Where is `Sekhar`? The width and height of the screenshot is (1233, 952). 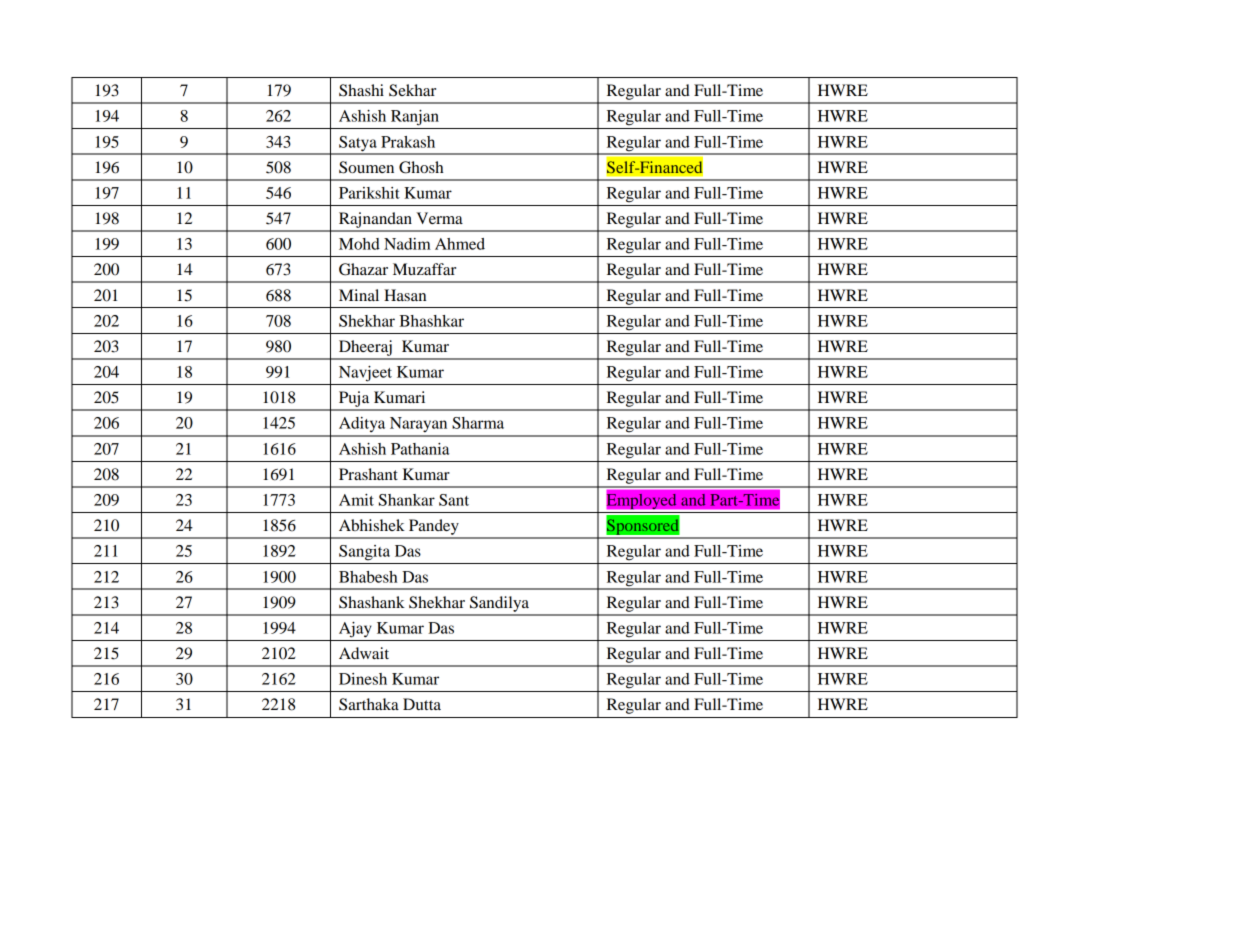 Sekhar is located at coordinates (412, 90).
